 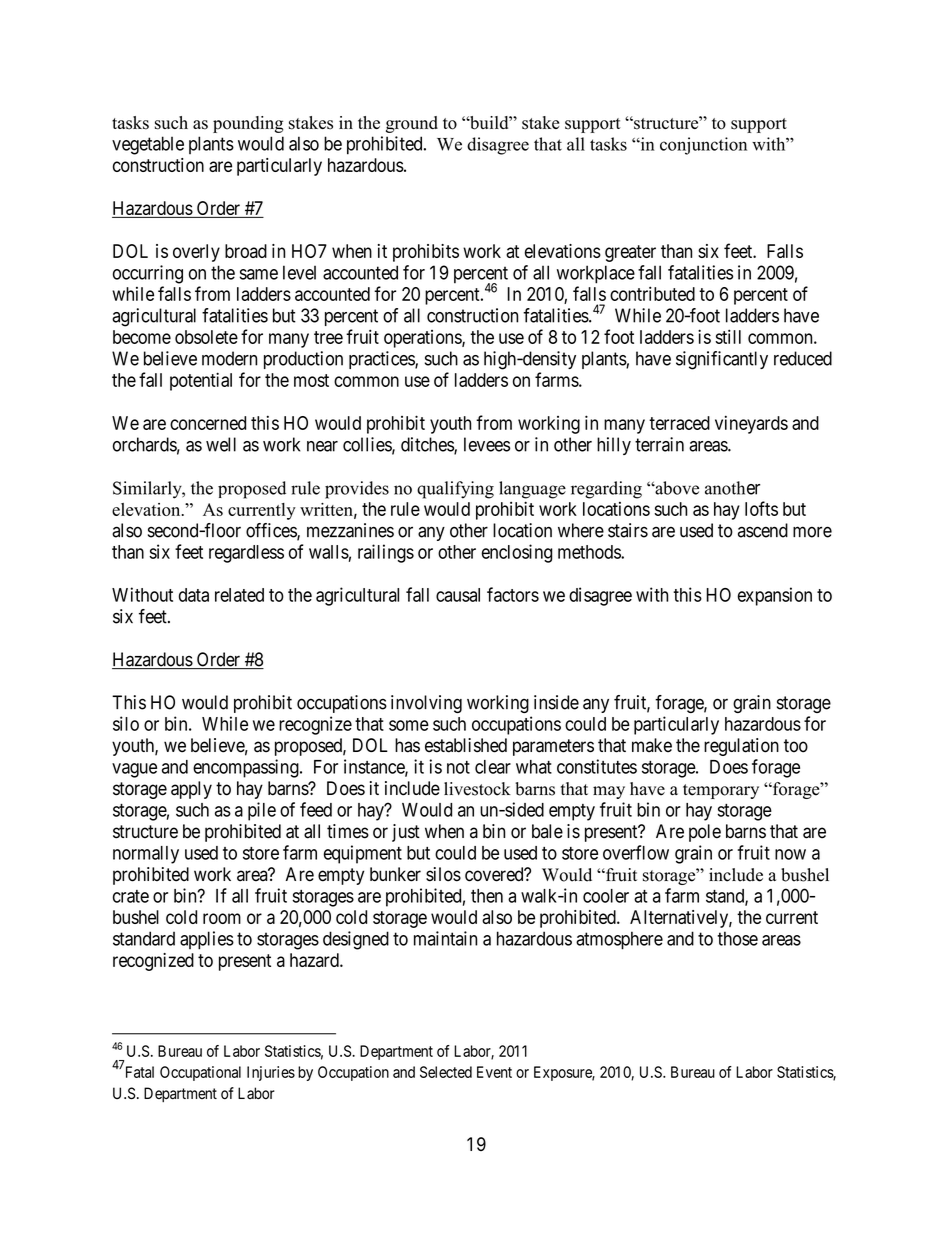 What do you see at coordinates (412, 124) in the document?
I see `ground` at bounding box center [412, 124].
